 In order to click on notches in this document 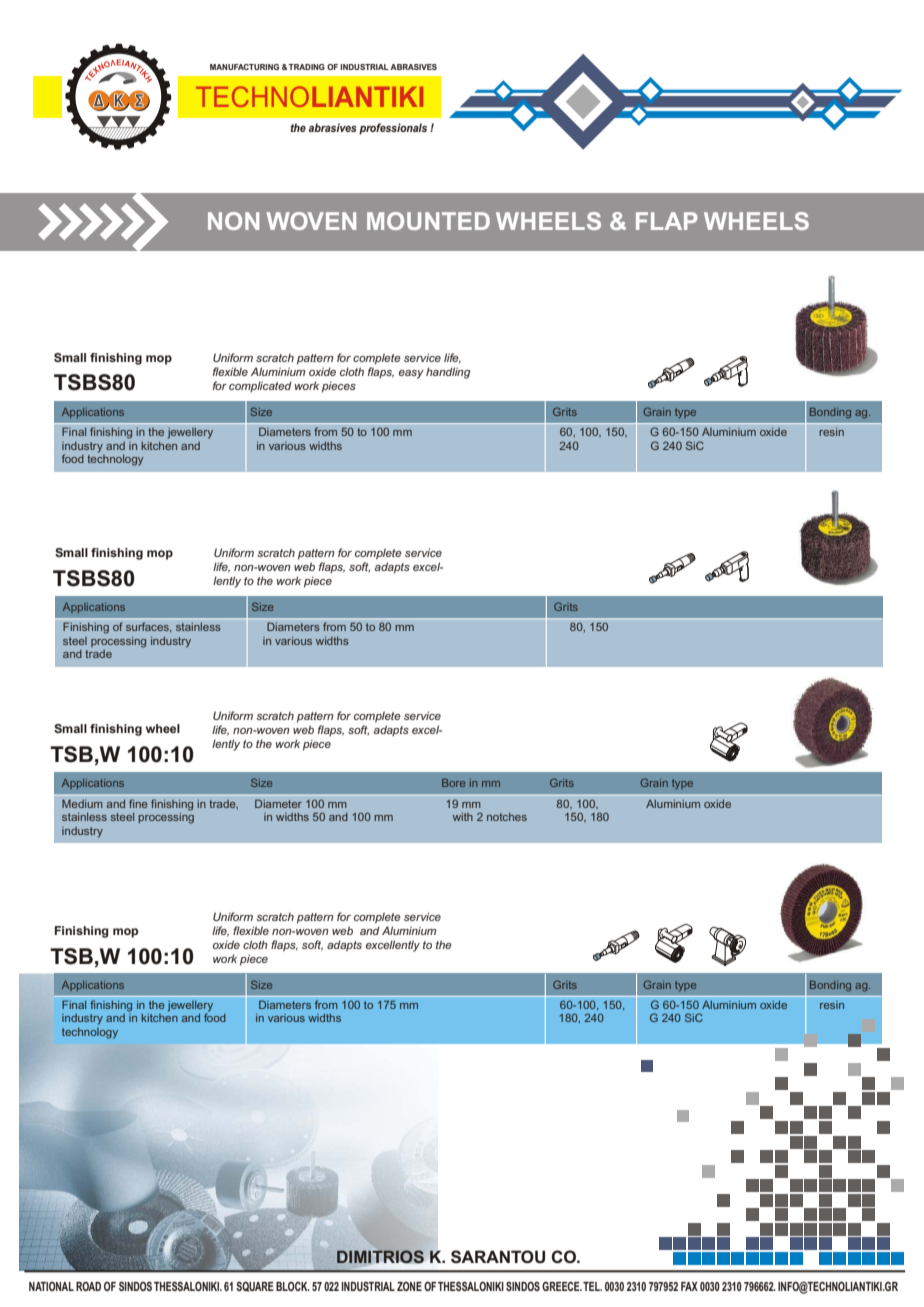, I will do `click(507, 817)`.
